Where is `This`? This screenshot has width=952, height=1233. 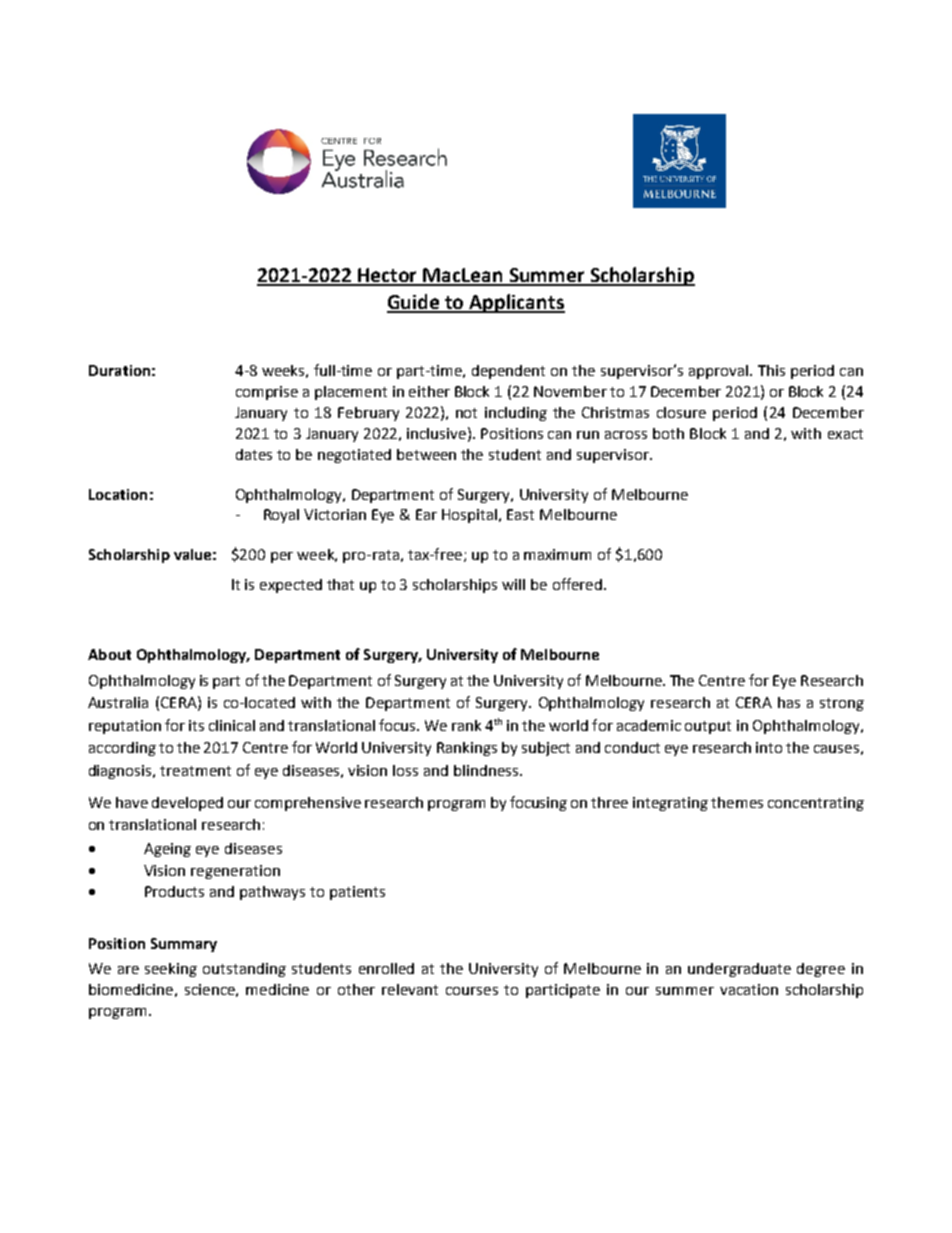
This is located at coordinates (771, 370).
